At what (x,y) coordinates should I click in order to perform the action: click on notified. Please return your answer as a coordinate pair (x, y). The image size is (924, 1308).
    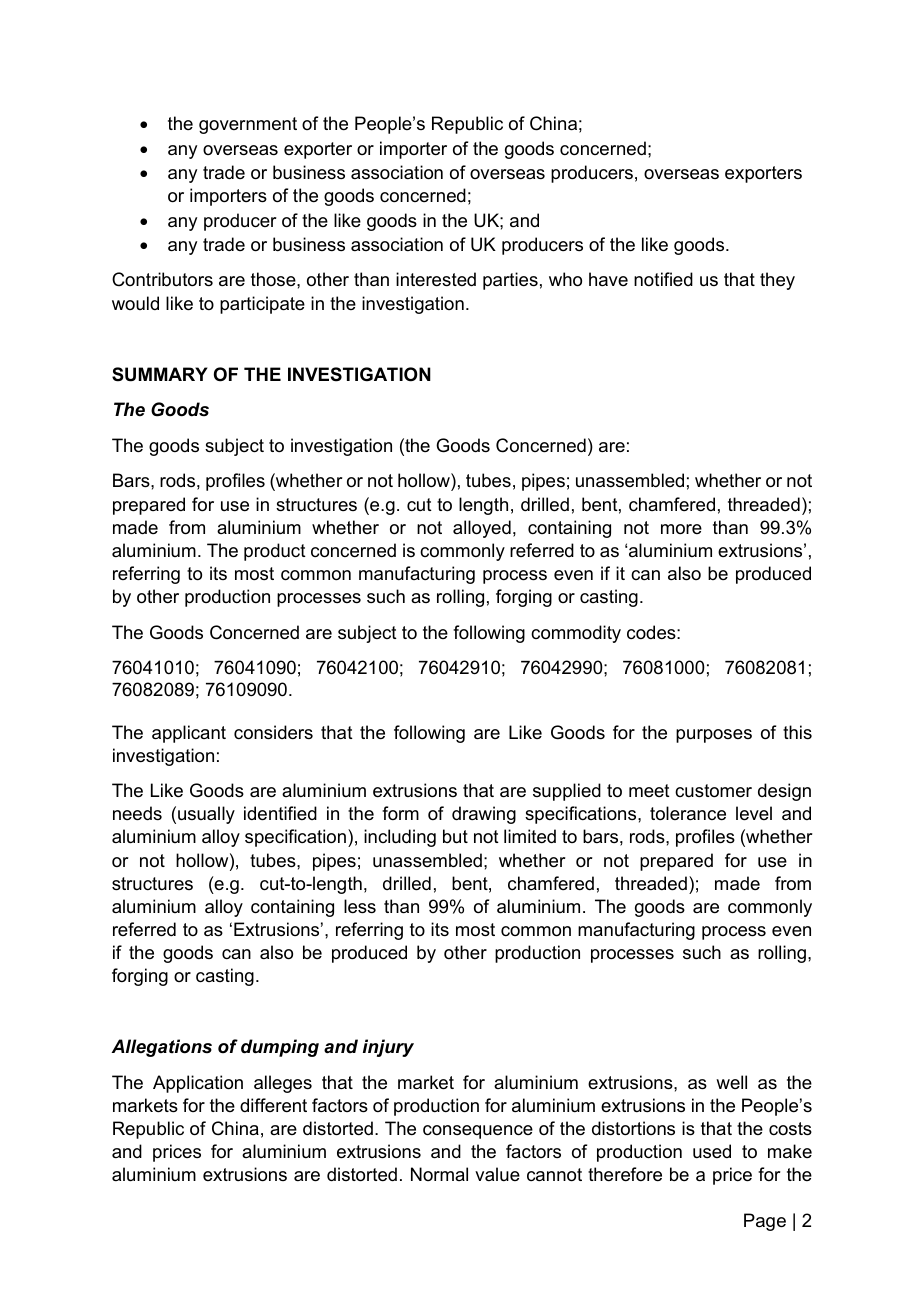
    Looking at the image, I should click on (663, 279).
